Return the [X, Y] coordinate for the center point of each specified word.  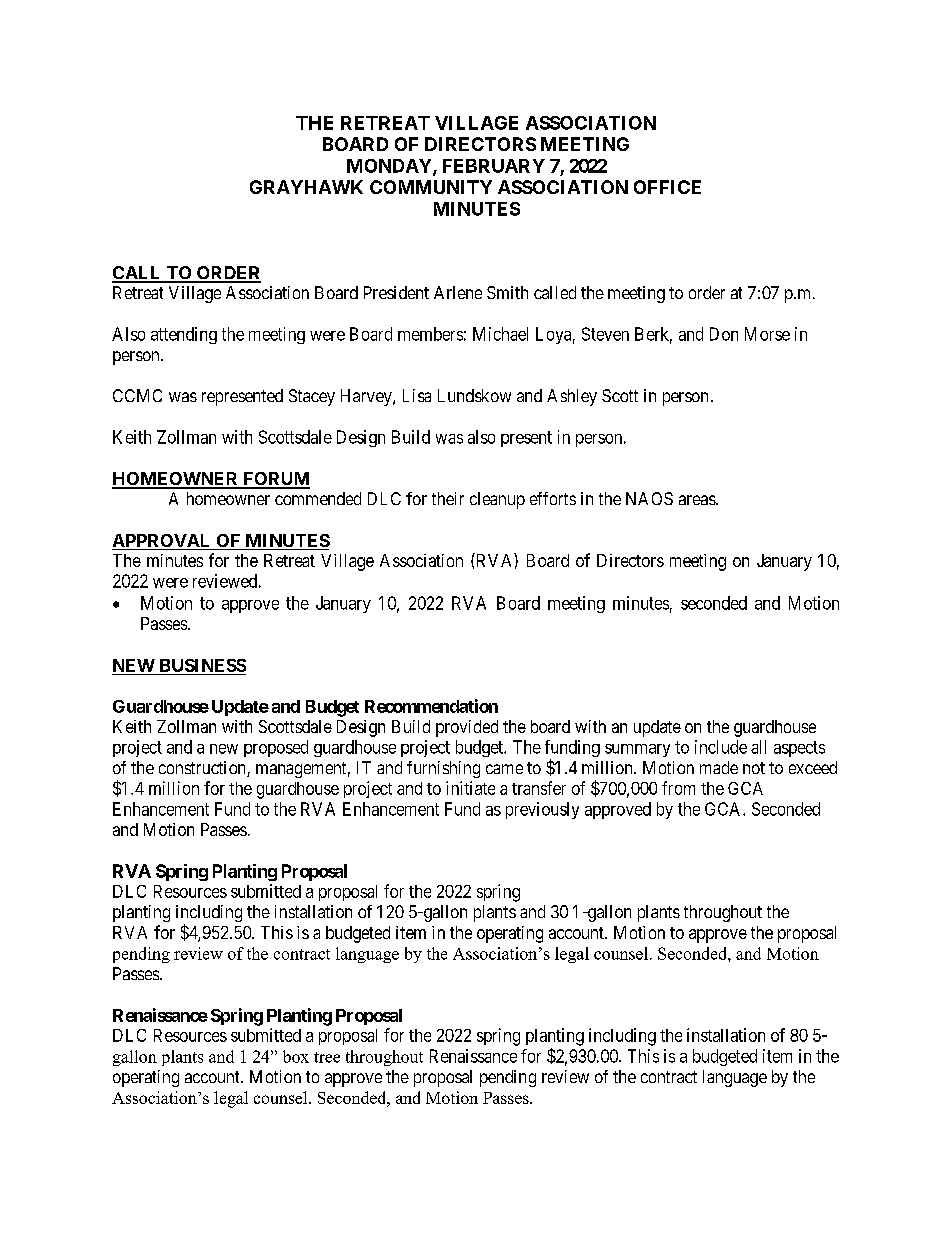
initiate [470, 788]
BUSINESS [201, 667]
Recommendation [431, 706]
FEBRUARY [494, 166]
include [721, 747]
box [296, 1056]
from [678, 788]
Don [724, 334]
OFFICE [667, 187]
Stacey [312, 397]
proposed [276, 748]
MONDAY [390, 167]
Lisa [417, 395]
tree [327, 1057]
